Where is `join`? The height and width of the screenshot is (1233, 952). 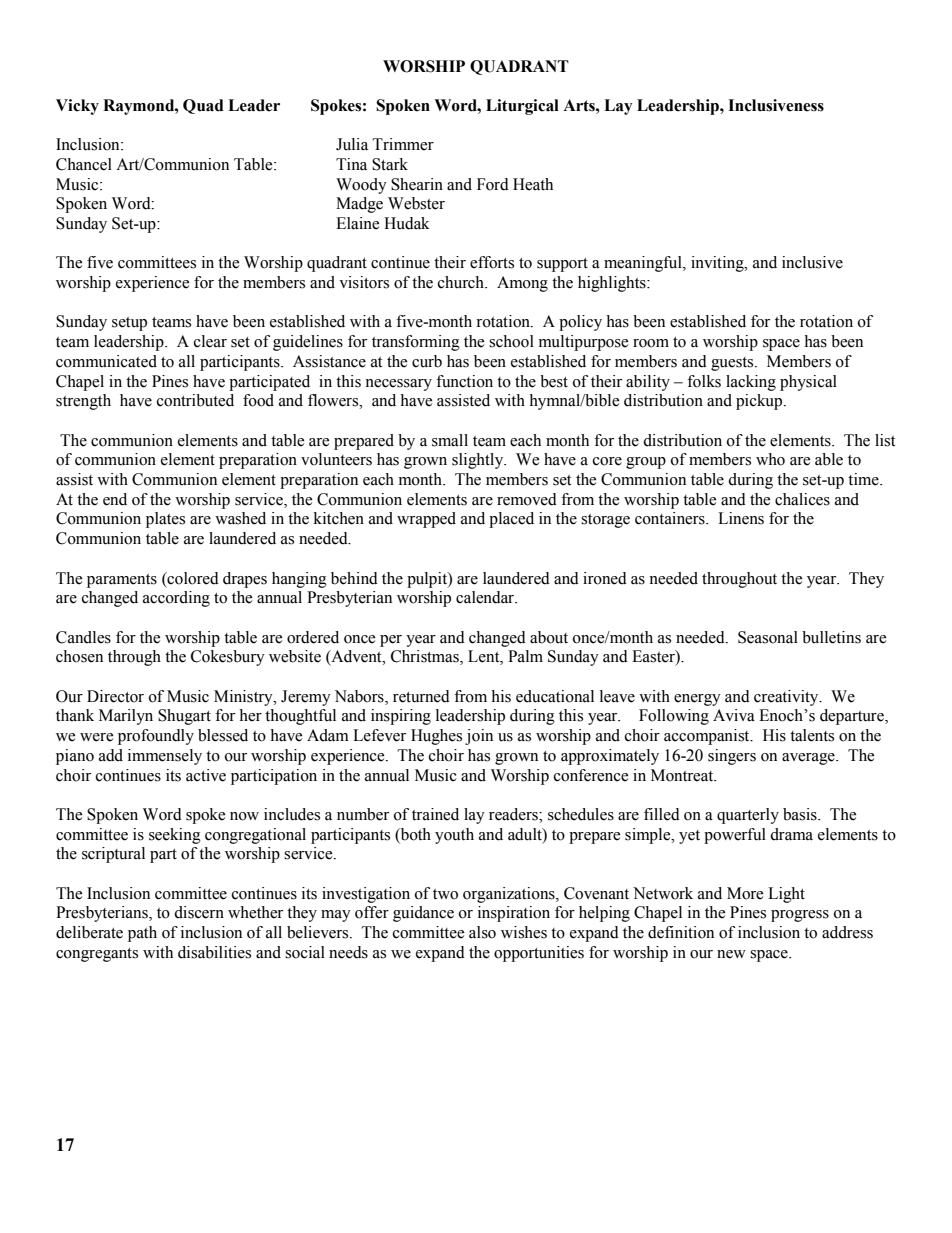 join is located at coordinates (479, 737).
